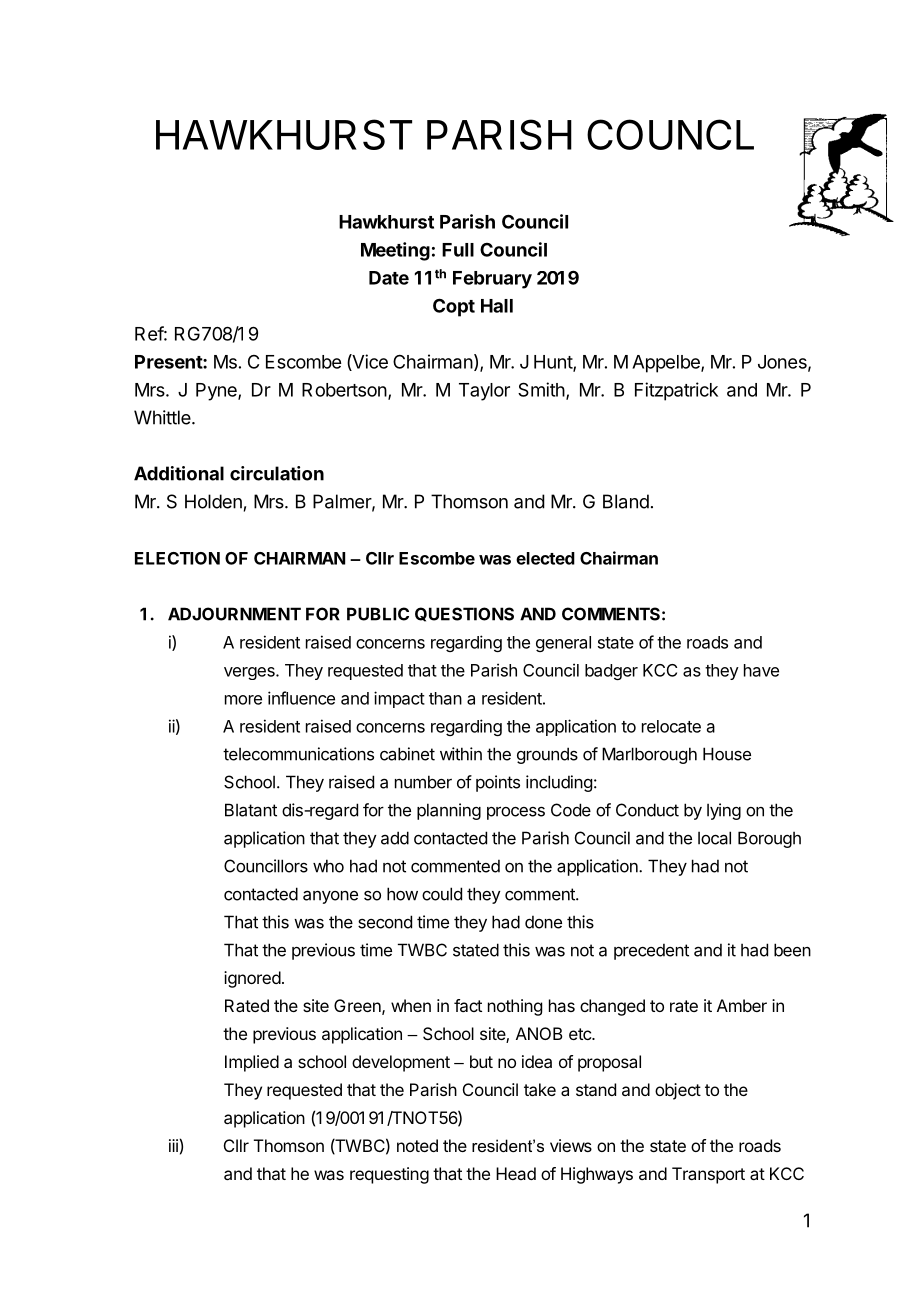 The width and height of the screenshot is (924, 1308). Describe the element at coordinates (173, 1145) in the screenshot. I see `iii` at that location.
